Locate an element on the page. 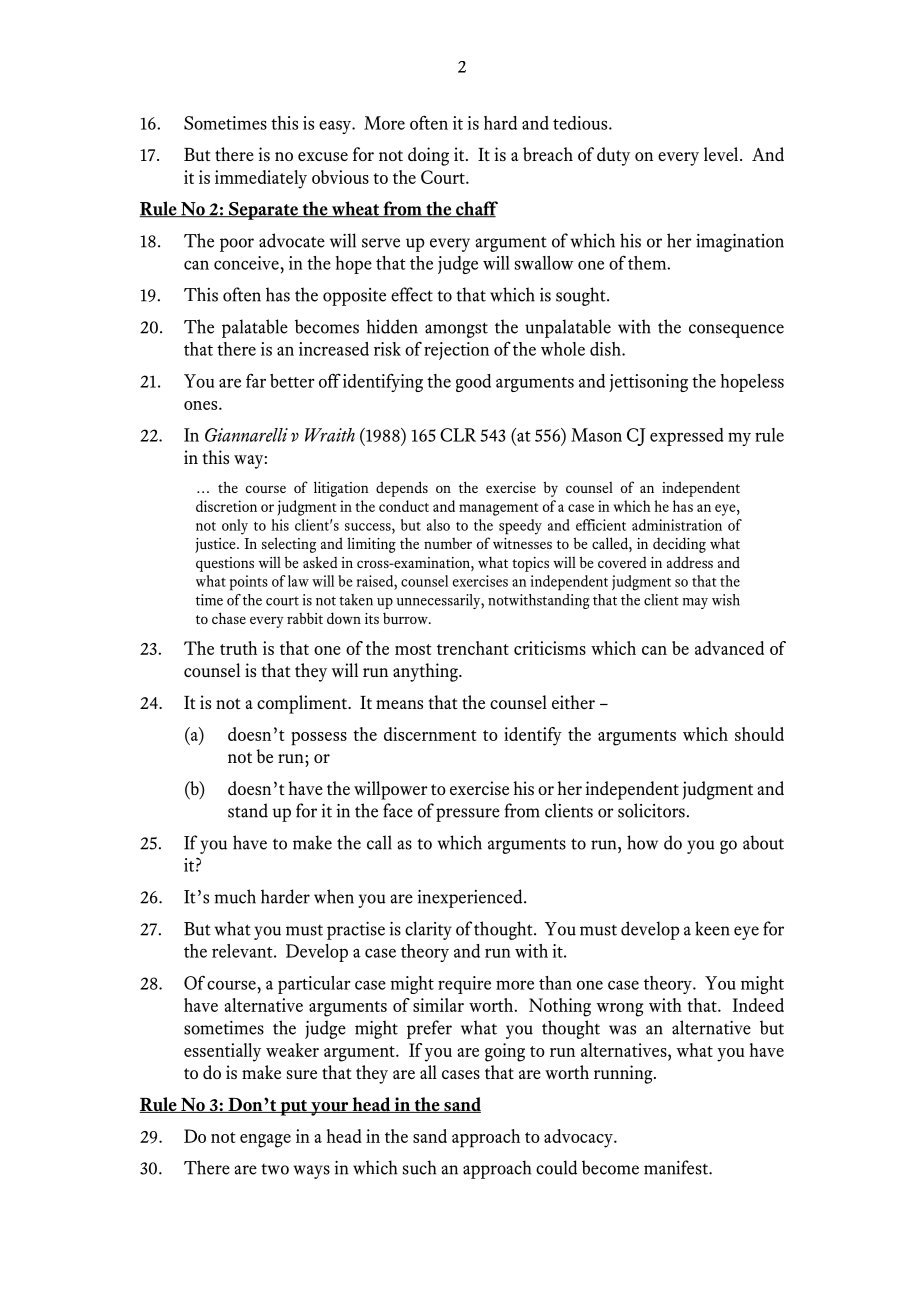  management is located at coordinates (498, 509).
